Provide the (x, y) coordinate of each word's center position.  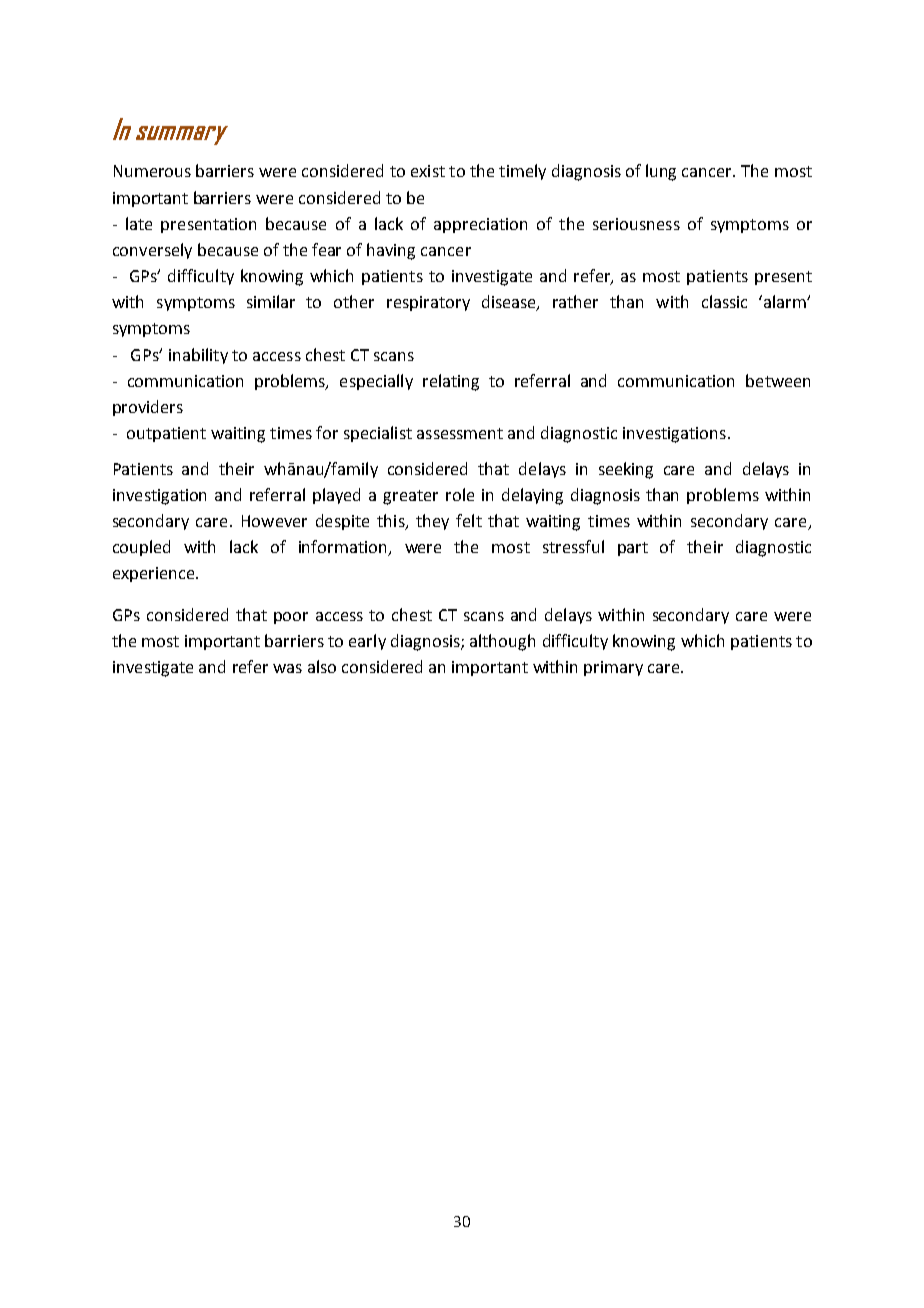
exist (428, 171)
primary (613, 668)
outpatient (166, 434)
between (778, 380)
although (502, 642)
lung (661, 172)
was (287, 668)
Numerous (152, 171)
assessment (460, 433)
